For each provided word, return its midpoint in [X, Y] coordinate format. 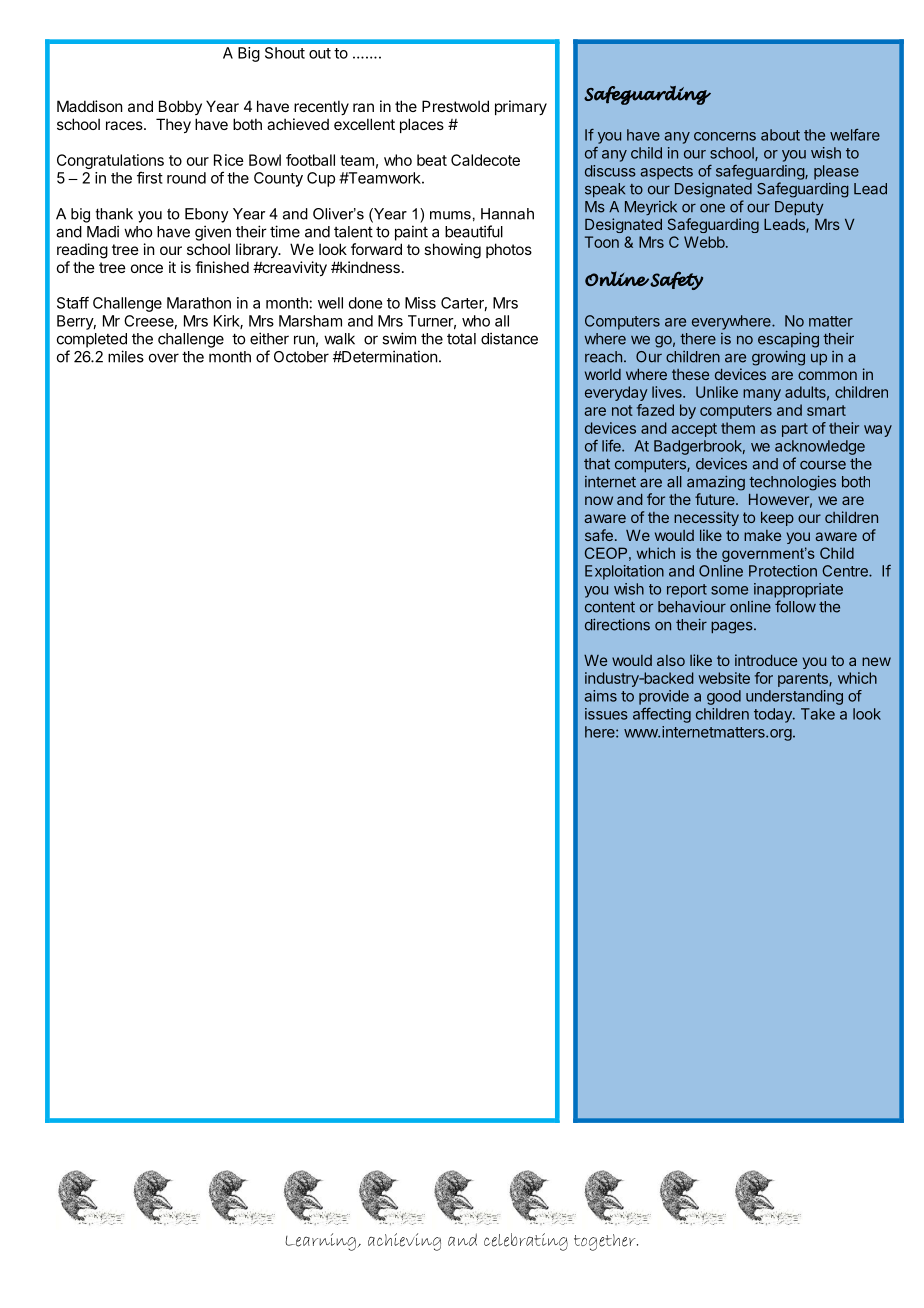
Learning [321, 1242]
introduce [766, 660]
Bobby [180, 107]
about [780, 135]
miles [126, 356]
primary [521, 107]
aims [601, 696]
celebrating [526, 1242]
